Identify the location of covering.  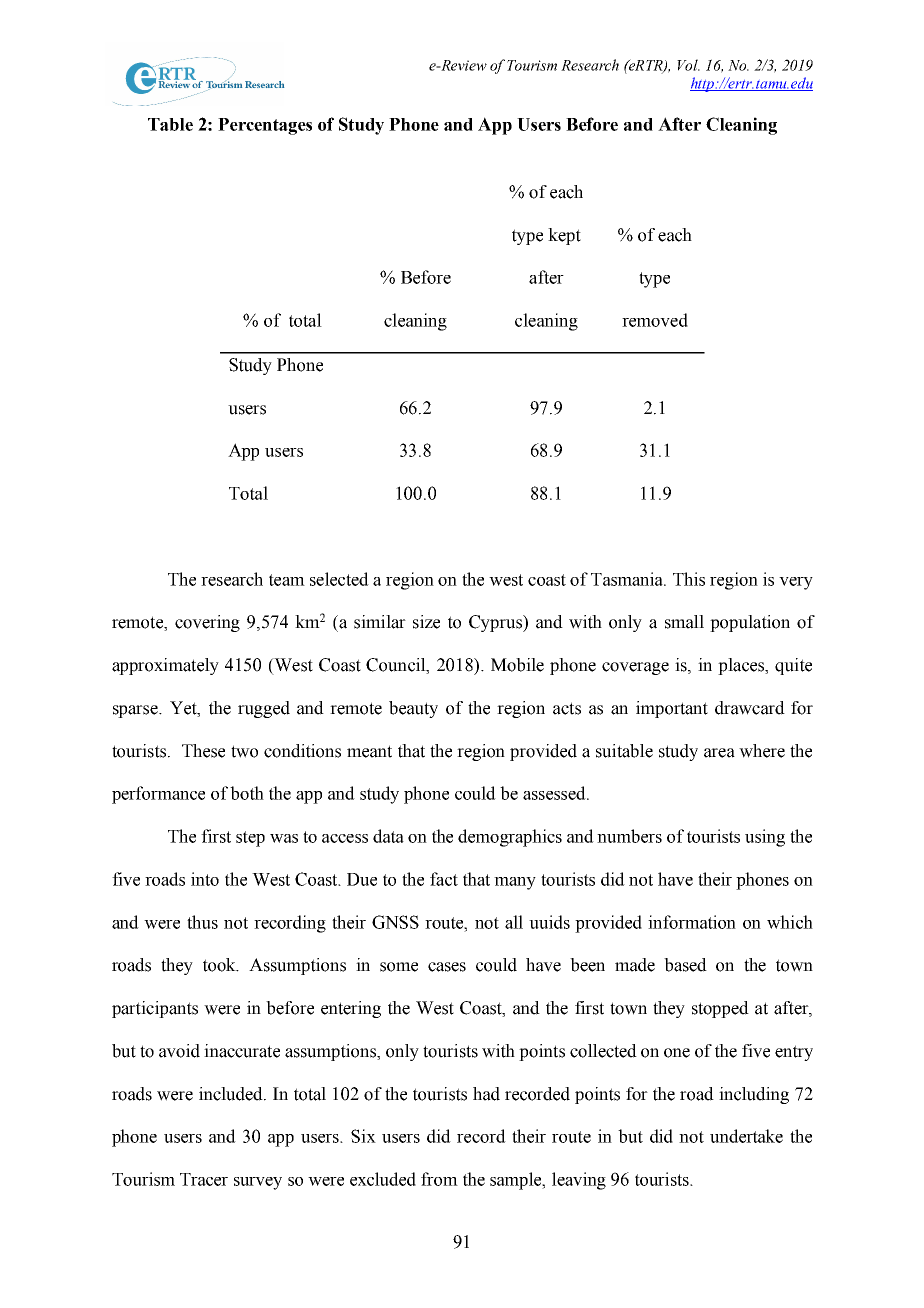
(207, 623).
